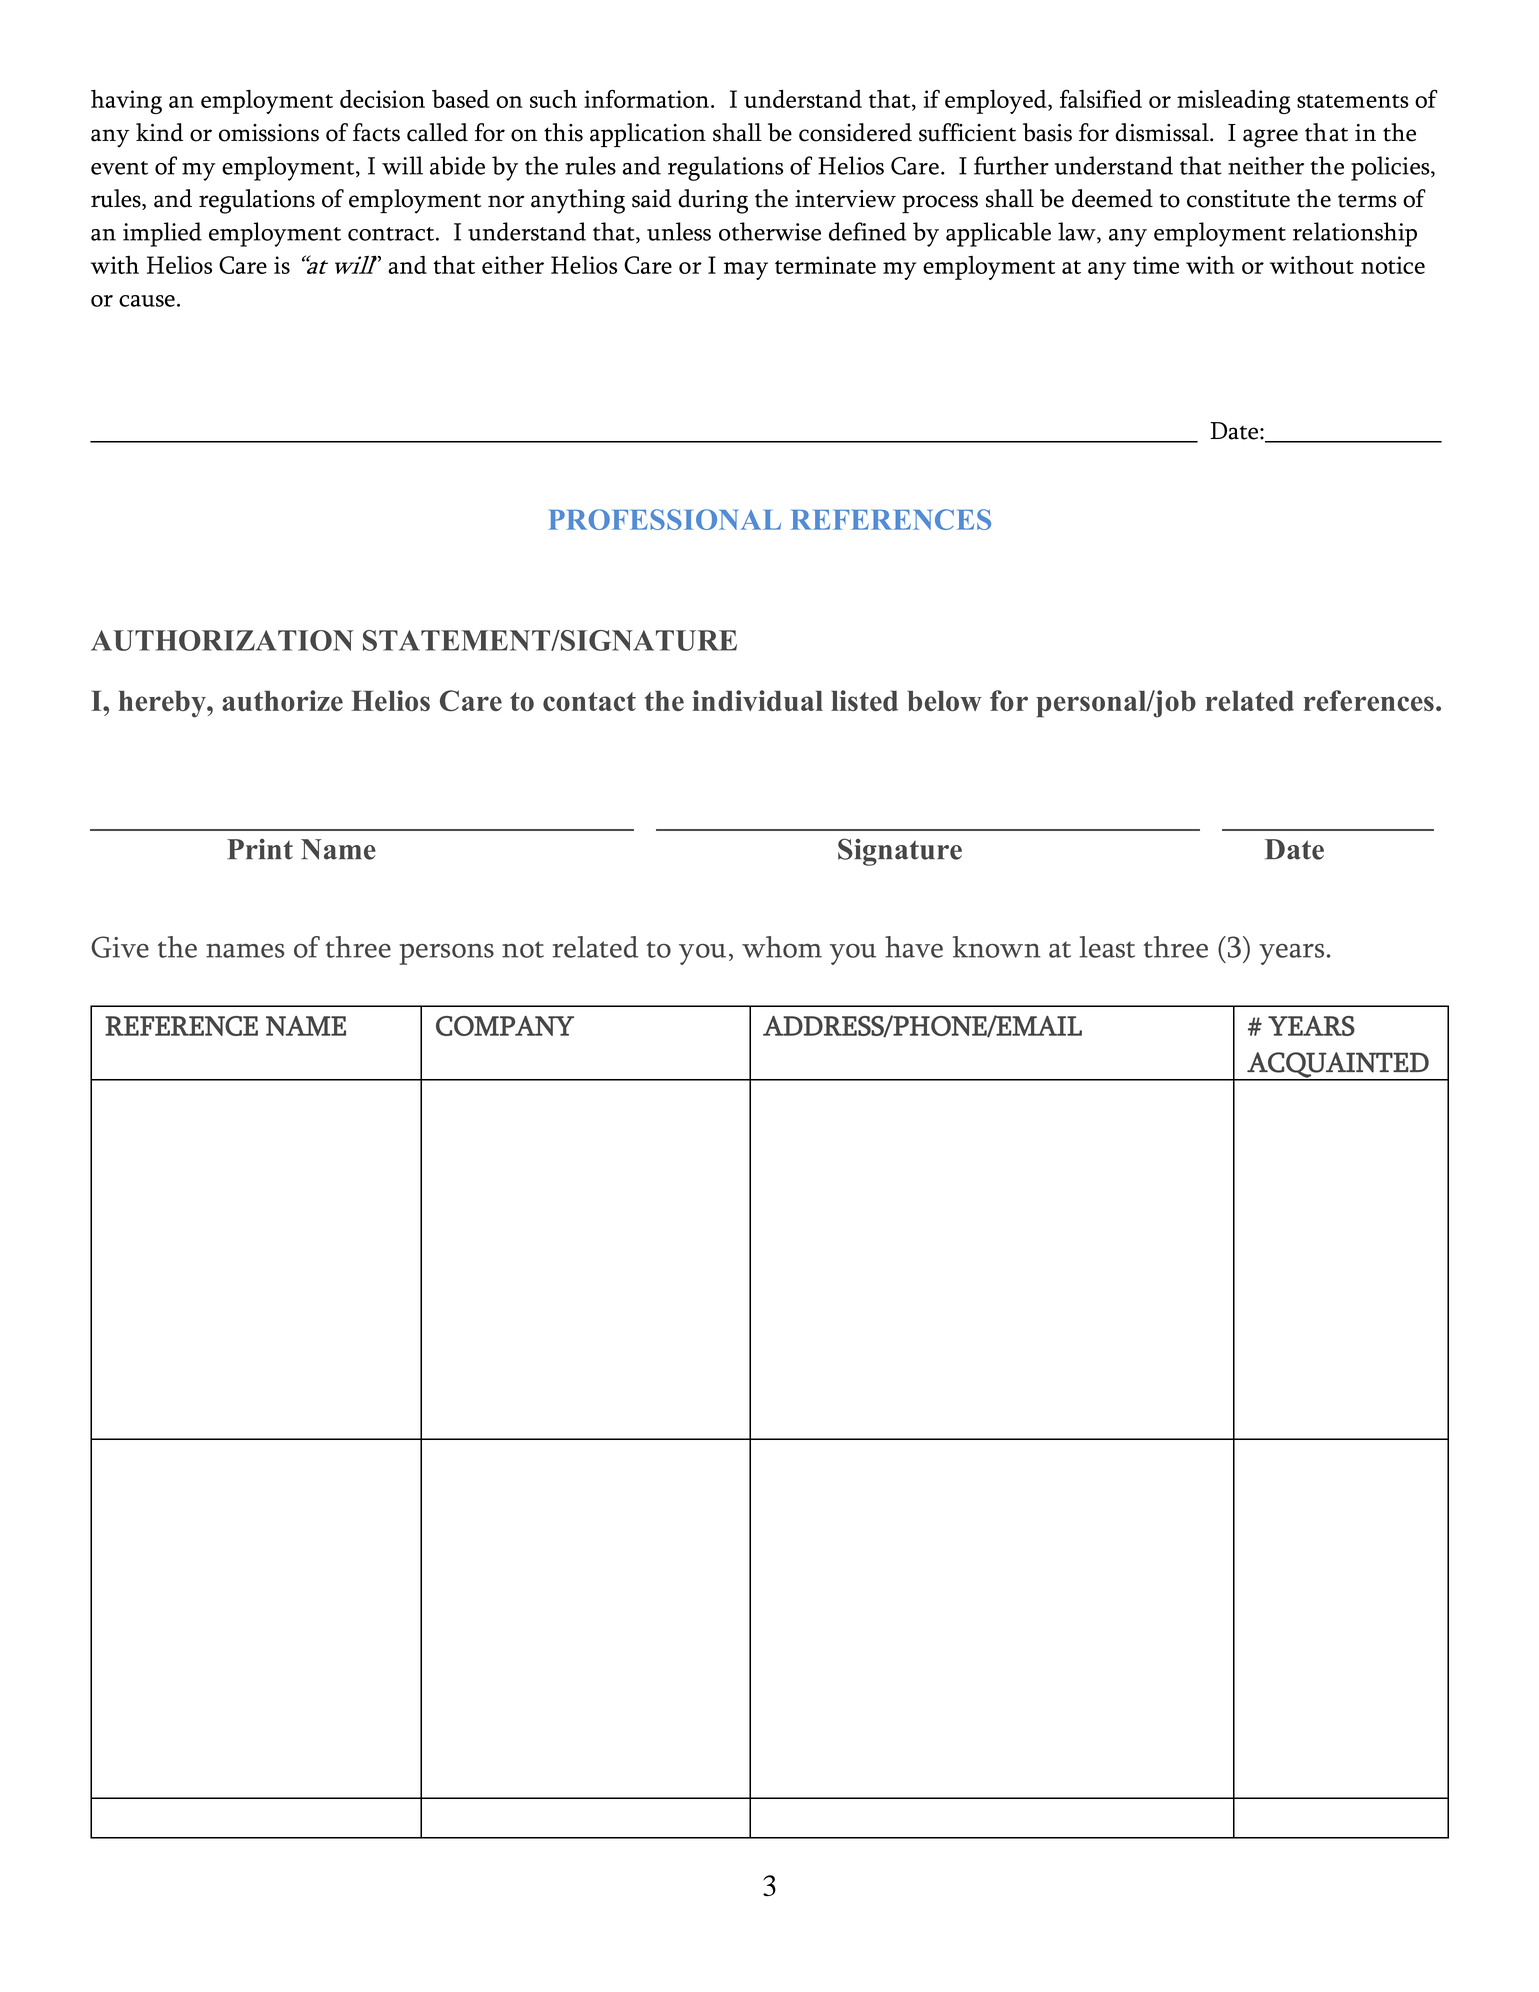  What do you see at coordinates (505, 1026) in the image?
I see `COMPANY` at bounding box center [505, 1026].
